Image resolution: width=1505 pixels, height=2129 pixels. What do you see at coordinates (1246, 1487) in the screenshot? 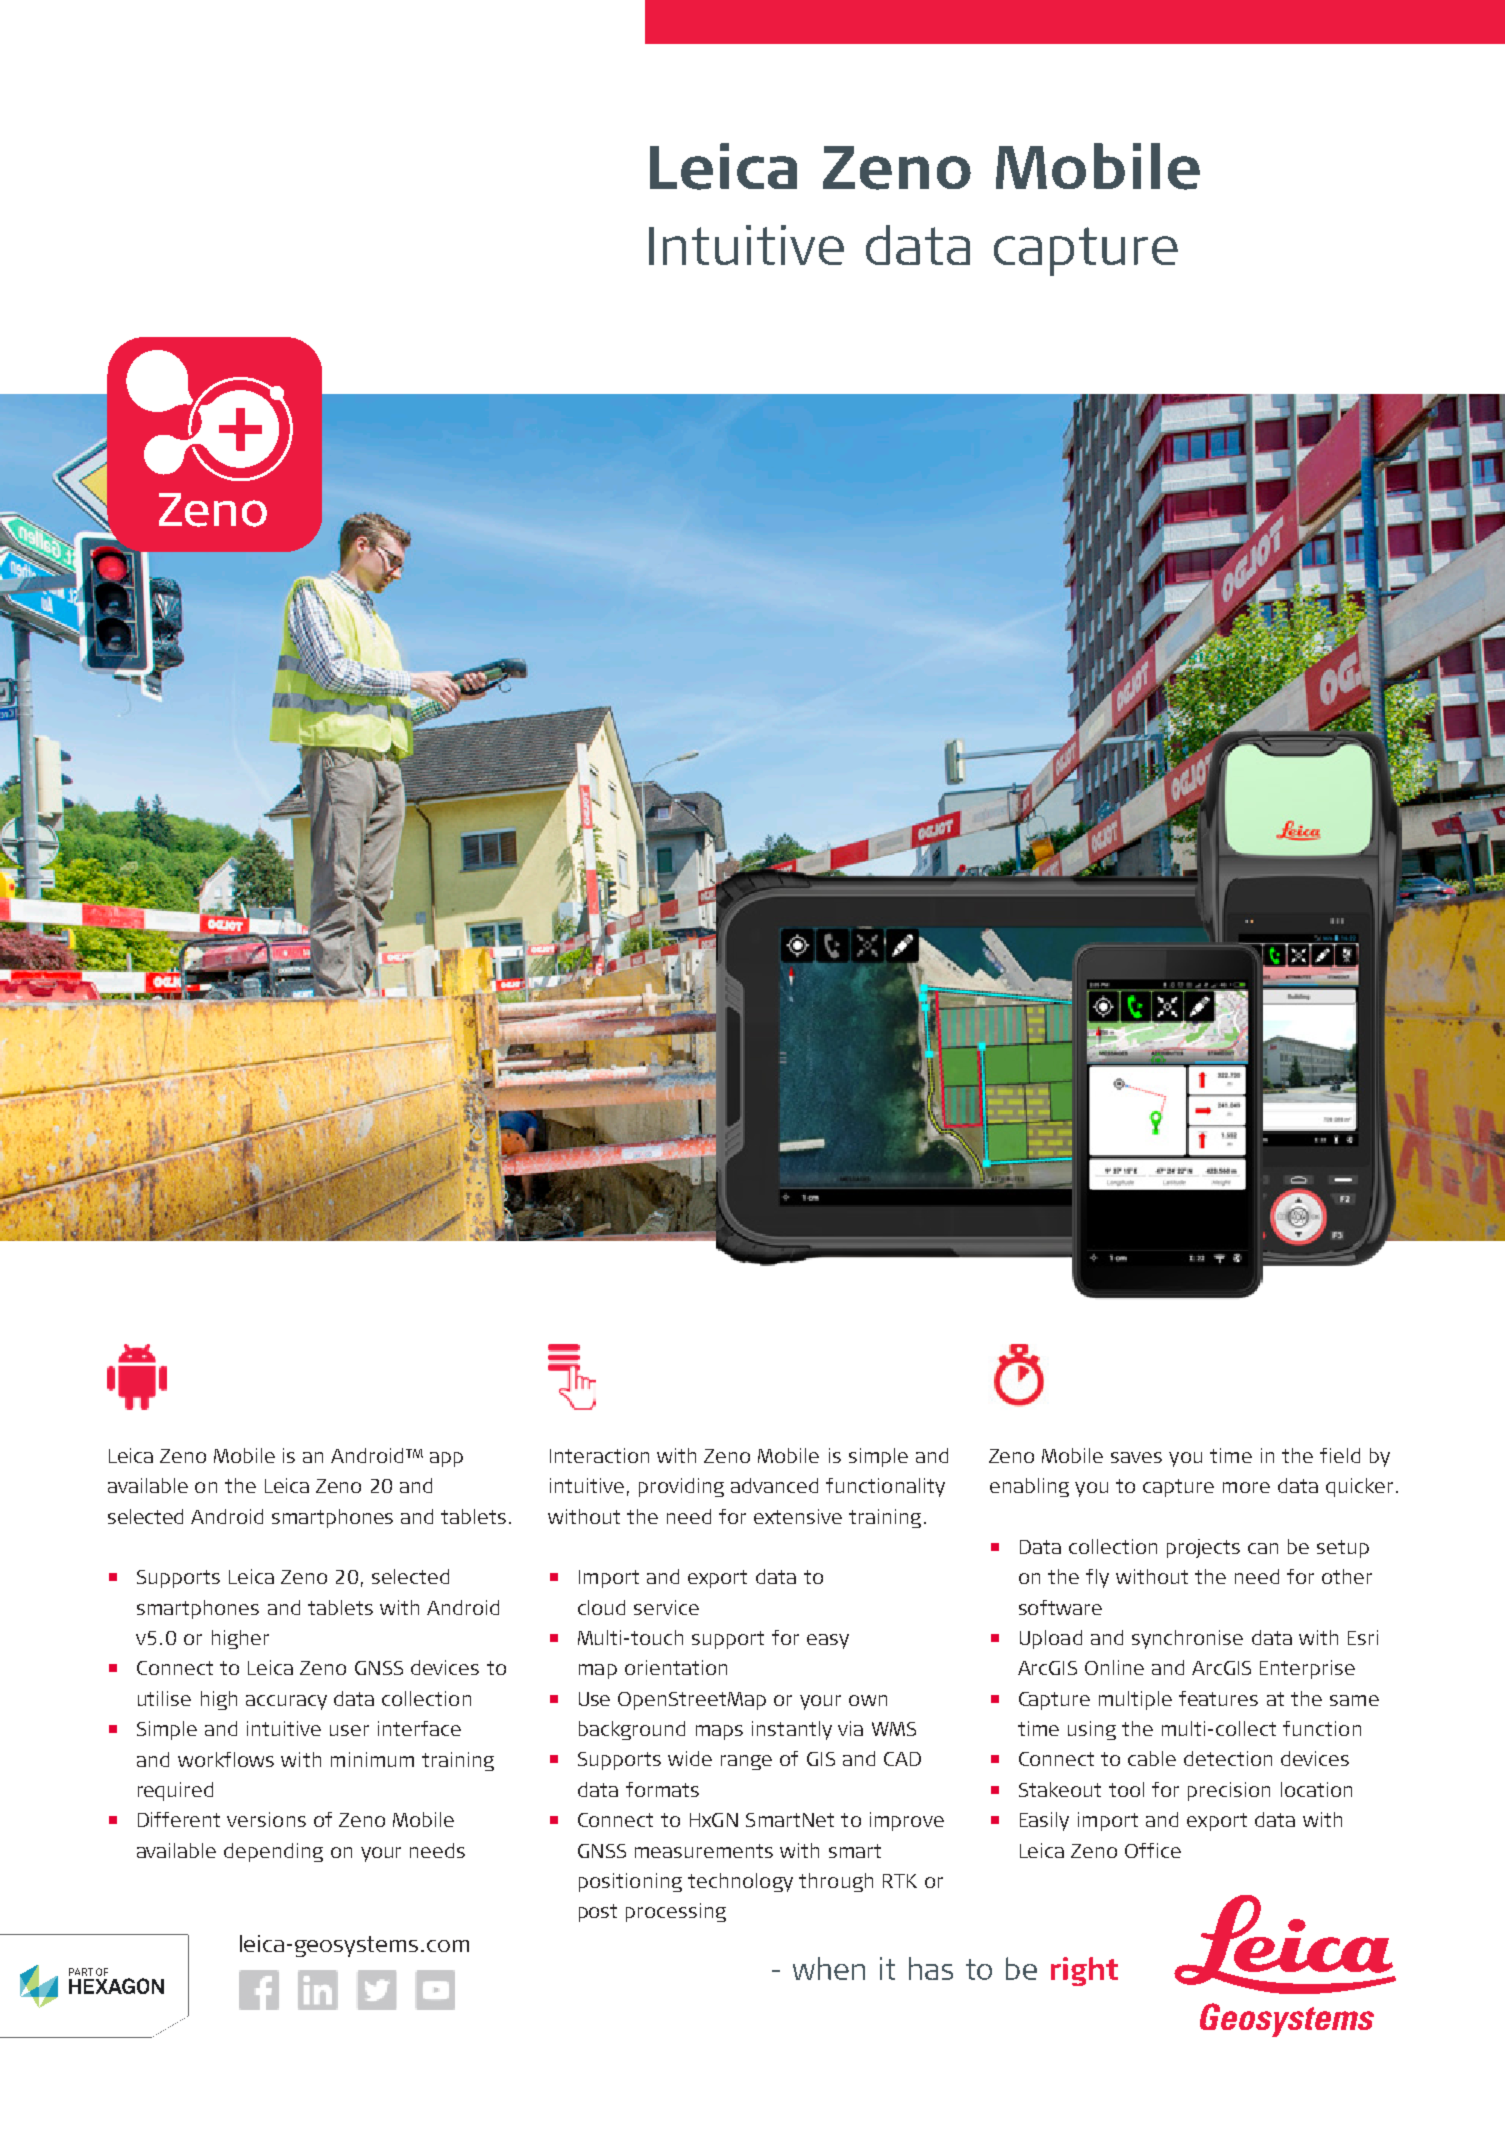
I see `more` at bounding box center [1246, 1487].
